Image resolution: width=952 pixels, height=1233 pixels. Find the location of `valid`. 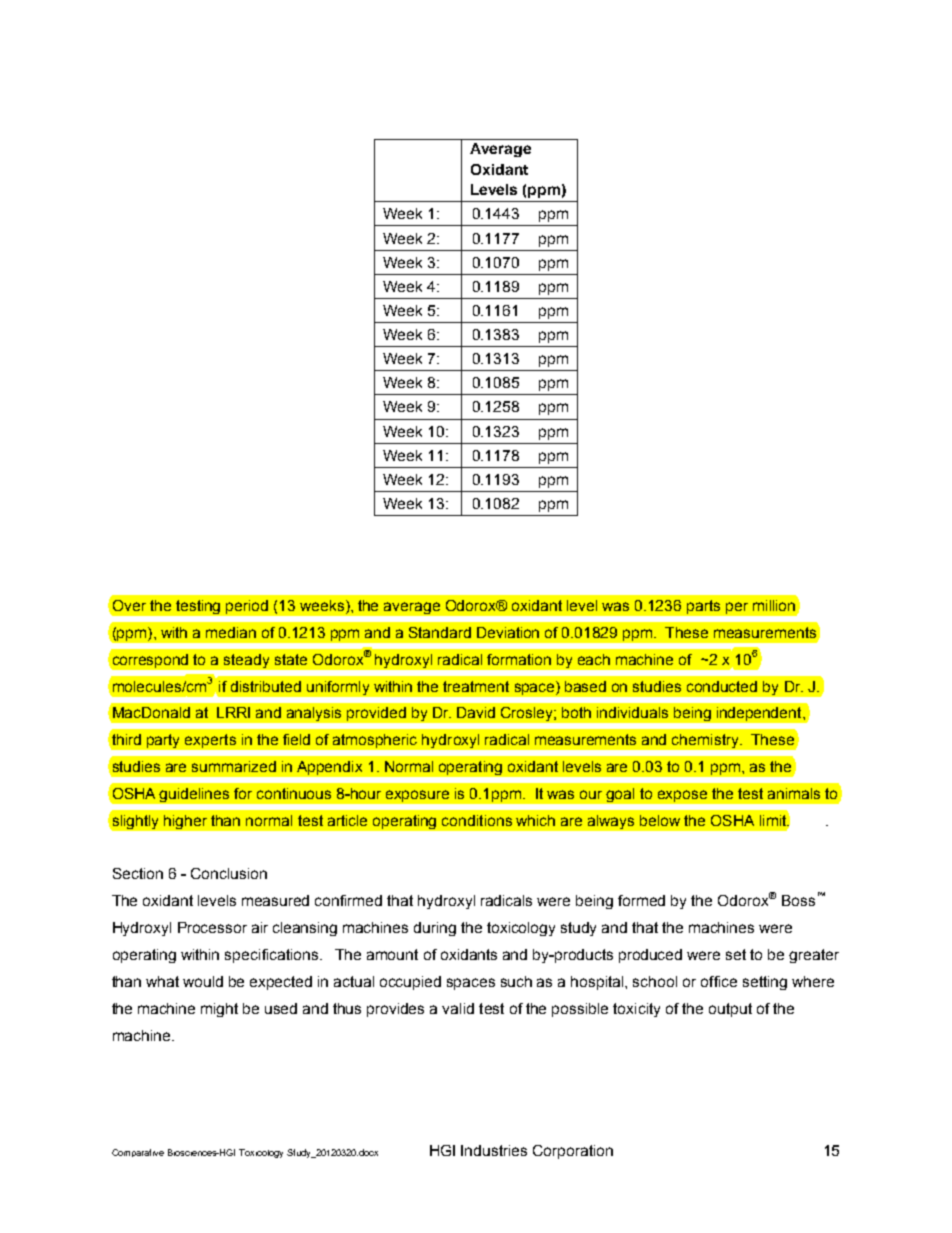

valid is located at coordinates (458, 1008).
